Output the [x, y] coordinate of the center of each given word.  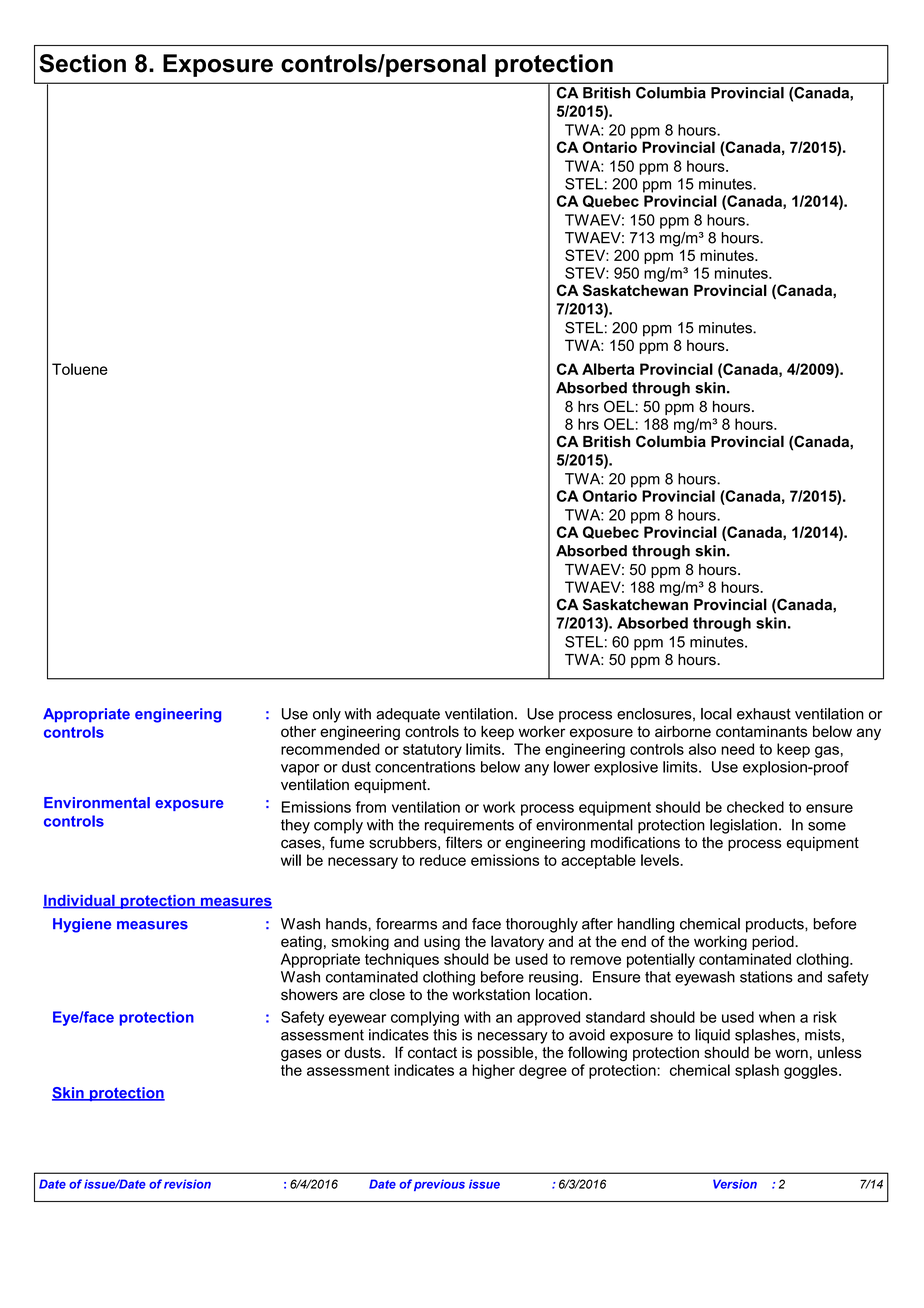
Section [82, 63]
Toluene [80, 369]
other [298, 731]
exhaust [764, 714]
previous [439, 1185]
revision [187, 1184]
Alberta [608, 369]
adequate [408, 715]
